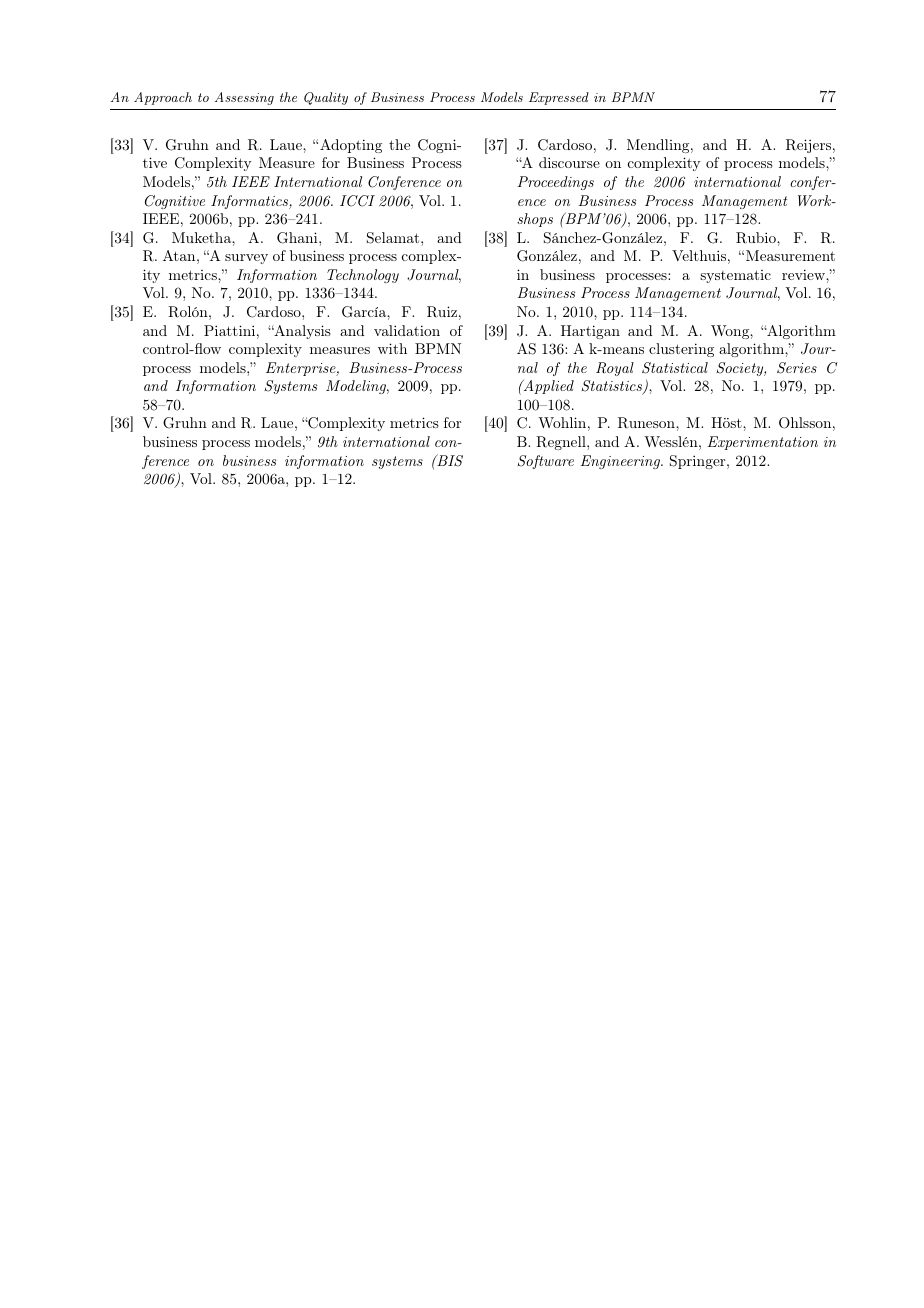 This document has width=924, height=1308. I want to click on Rubio, so click(757, 238).
